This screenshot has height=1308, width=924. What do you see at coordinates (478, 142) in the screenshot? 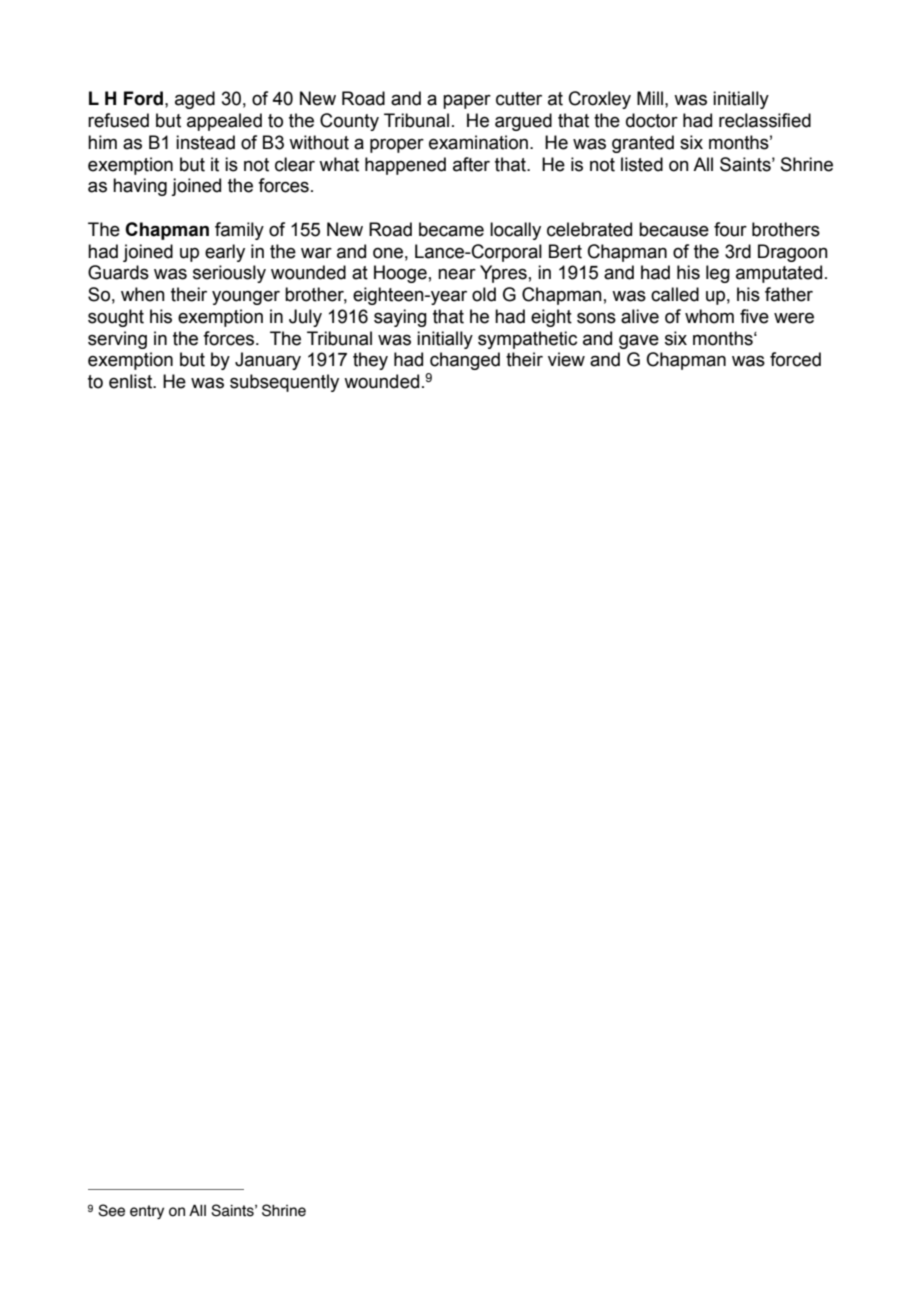
I see `examination` at bounding box center [478, 142].
